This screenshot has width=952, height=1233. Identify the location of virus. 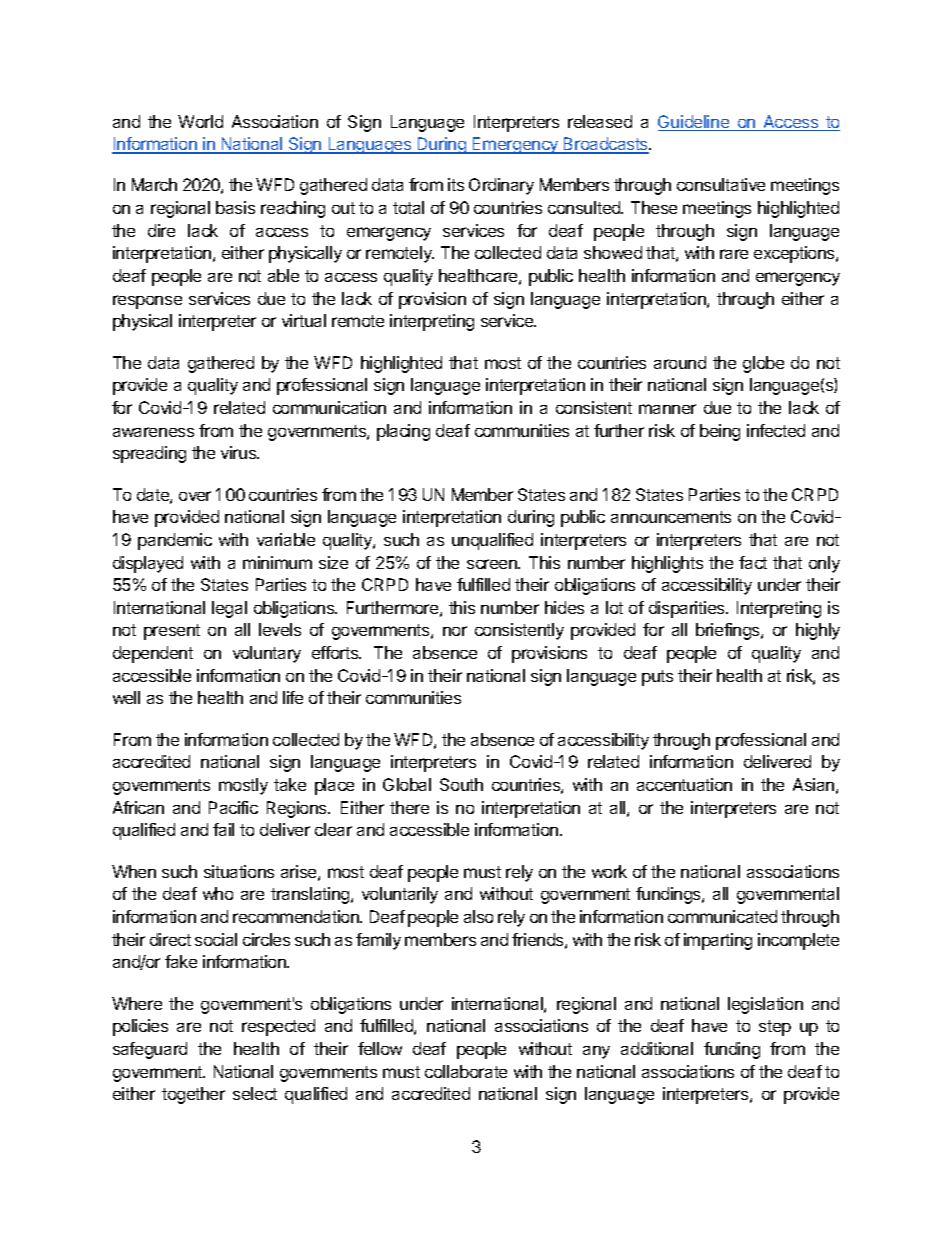
(240, 452).
